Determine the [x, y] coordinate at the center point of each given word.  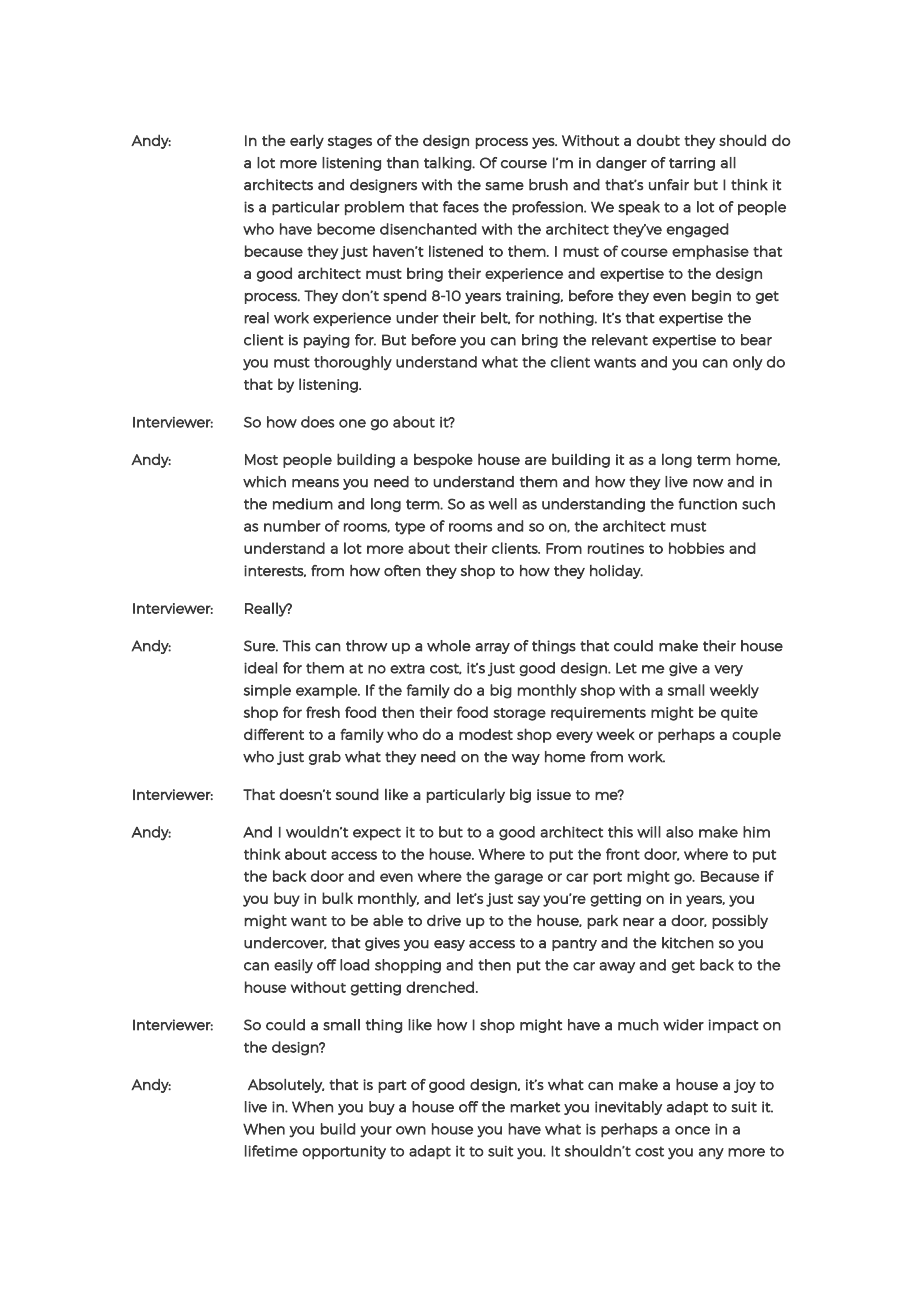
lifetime [271, 1151]
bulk [337, 898]
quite [739, 714]
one [352, 423]
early [307, 141]
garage [518, 879]
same [504, 186]
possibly [740, 922]
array [492, 648]
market [535, 1107]
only [748, 363]
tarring [692, 164]
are [536, 461]
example [327, 691]
